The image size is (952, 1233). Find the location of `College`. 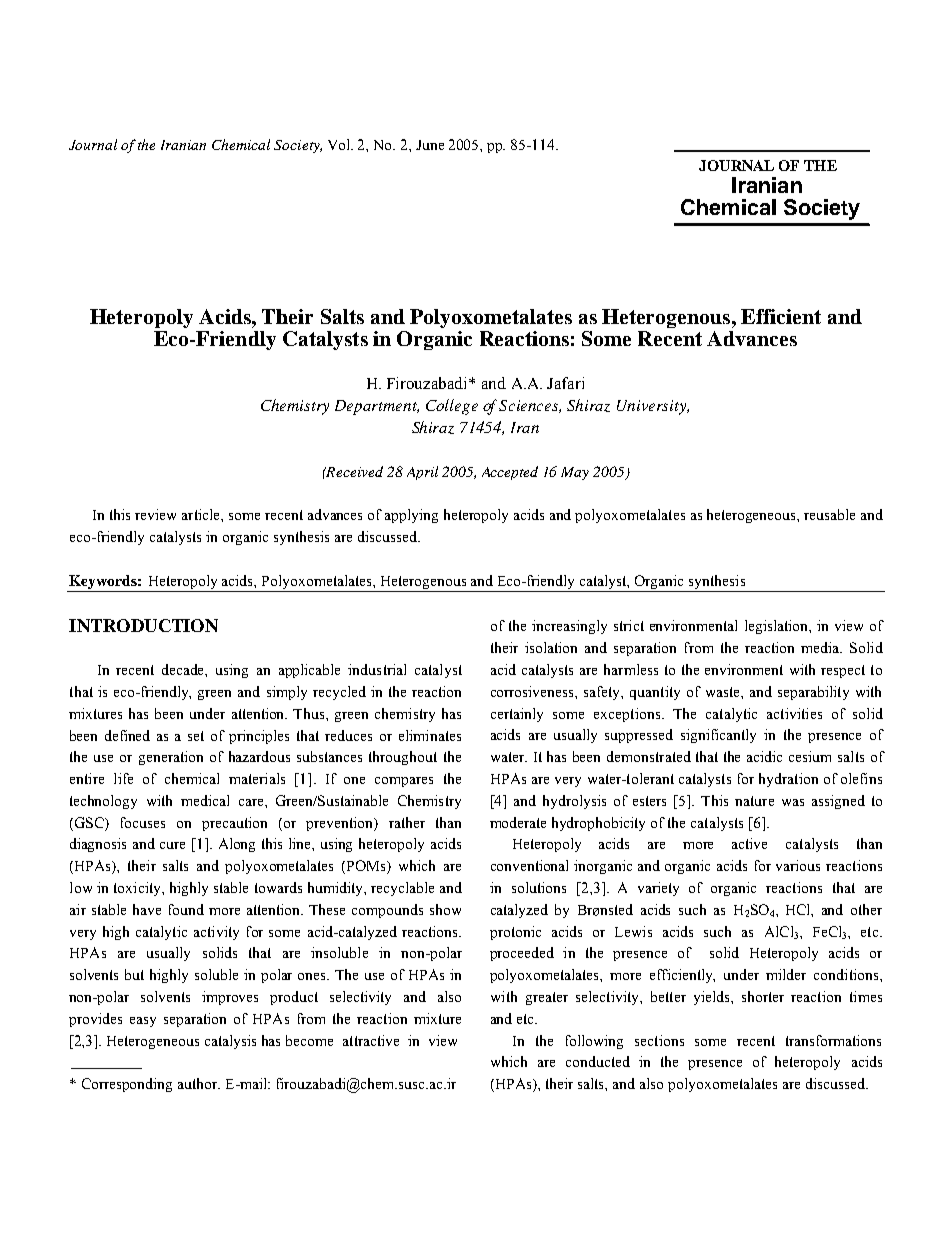

College is located at coordinates (452, 407).
